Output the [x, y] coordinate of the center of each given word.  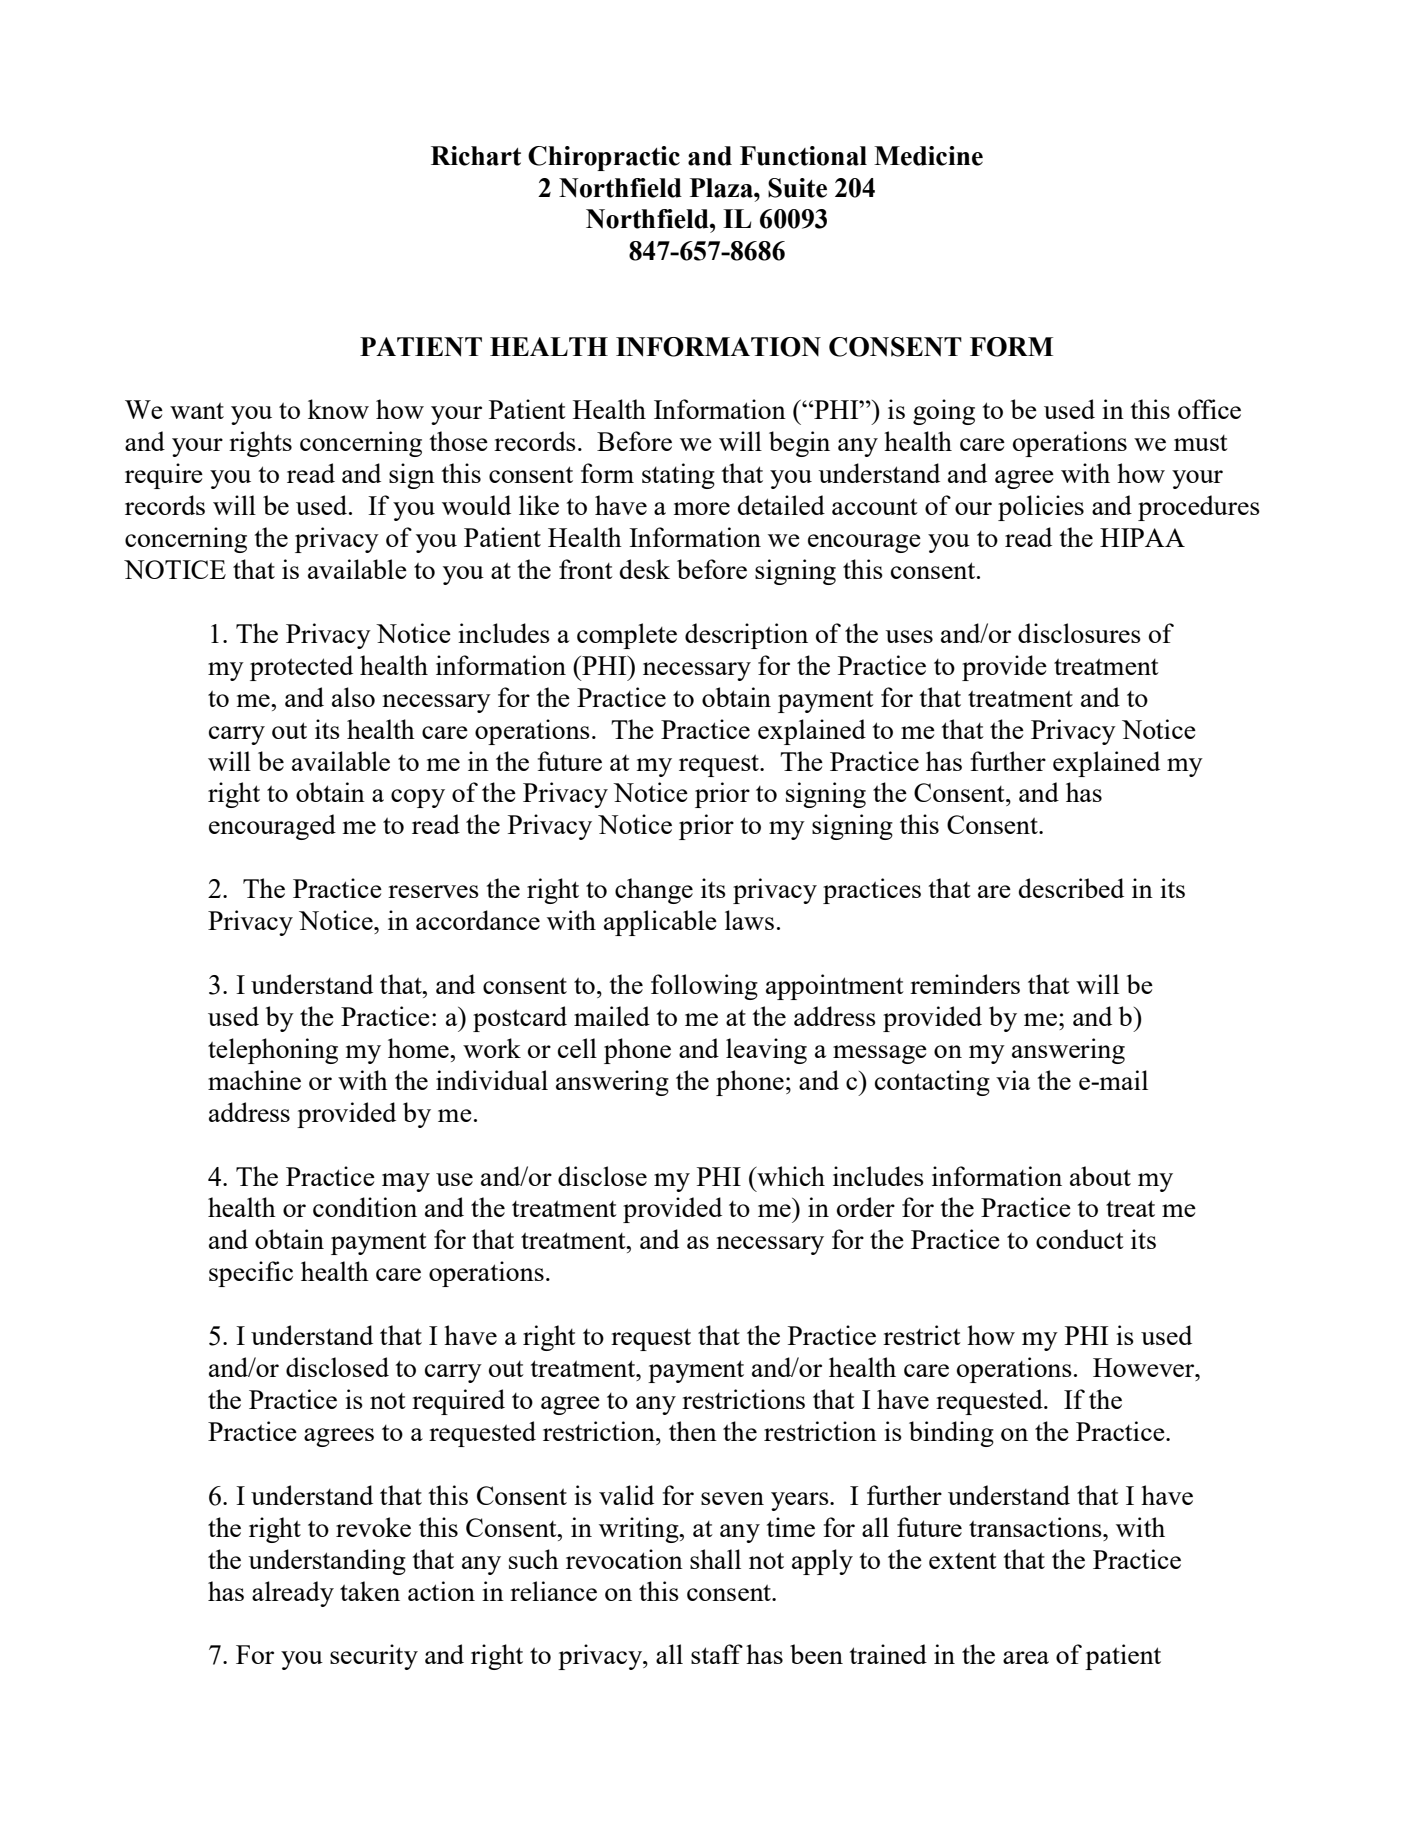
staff [717, 1654]
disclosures [1079, 633]
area [1026, 1657]
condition [365, 1207]
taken [370, 1591]
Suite [797, 188]
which [790, 1176]
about [1100, 1176]
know [338, 409]
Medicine [928, 156]
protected [301, 668]
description [746, 636]
